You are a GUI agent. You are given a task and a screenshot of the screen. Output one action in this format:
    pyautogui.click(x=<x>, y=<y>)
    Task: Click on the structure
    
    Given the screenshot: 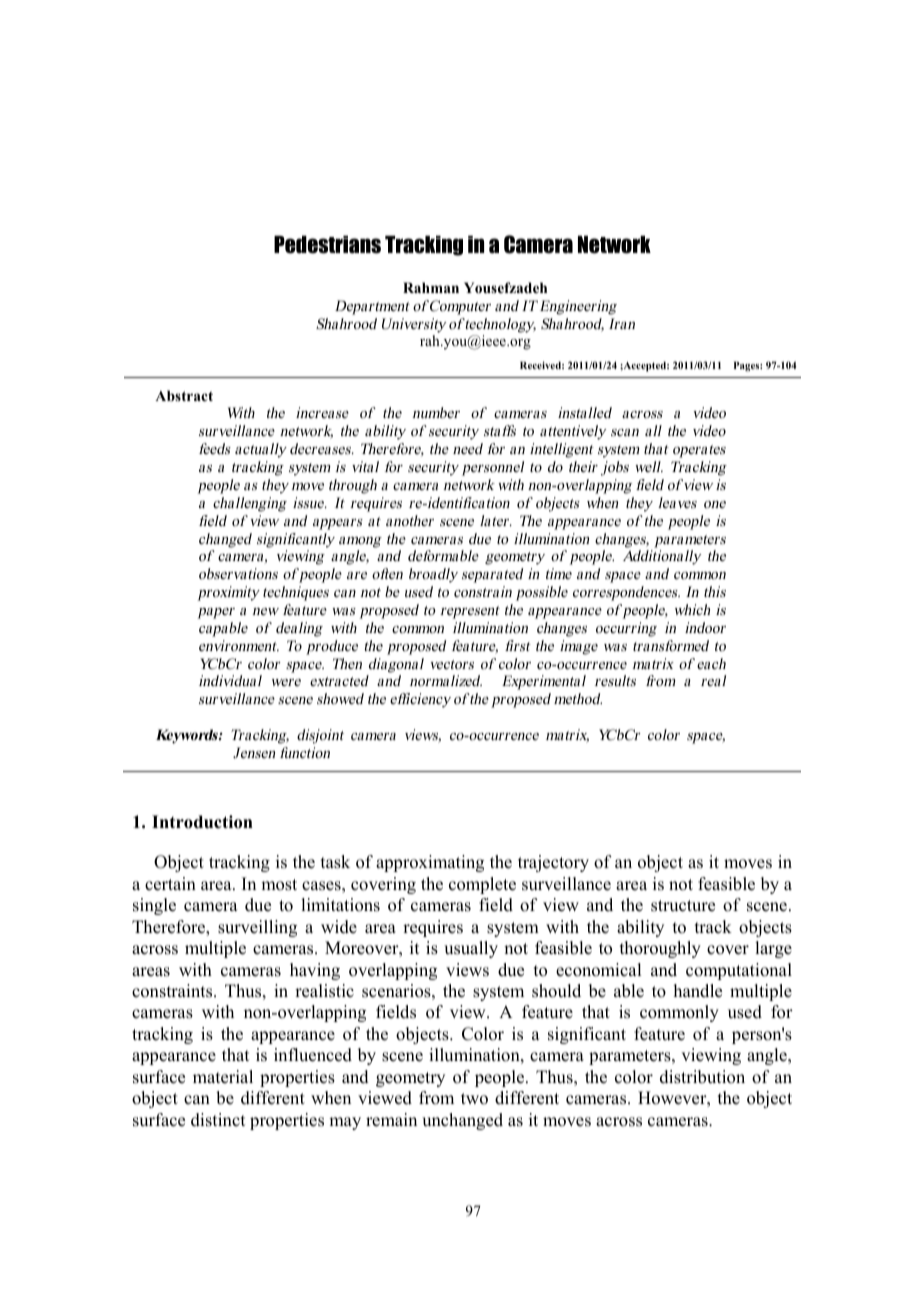 What is the action you would take?
    pyautogui.click(x=683, y=906)
